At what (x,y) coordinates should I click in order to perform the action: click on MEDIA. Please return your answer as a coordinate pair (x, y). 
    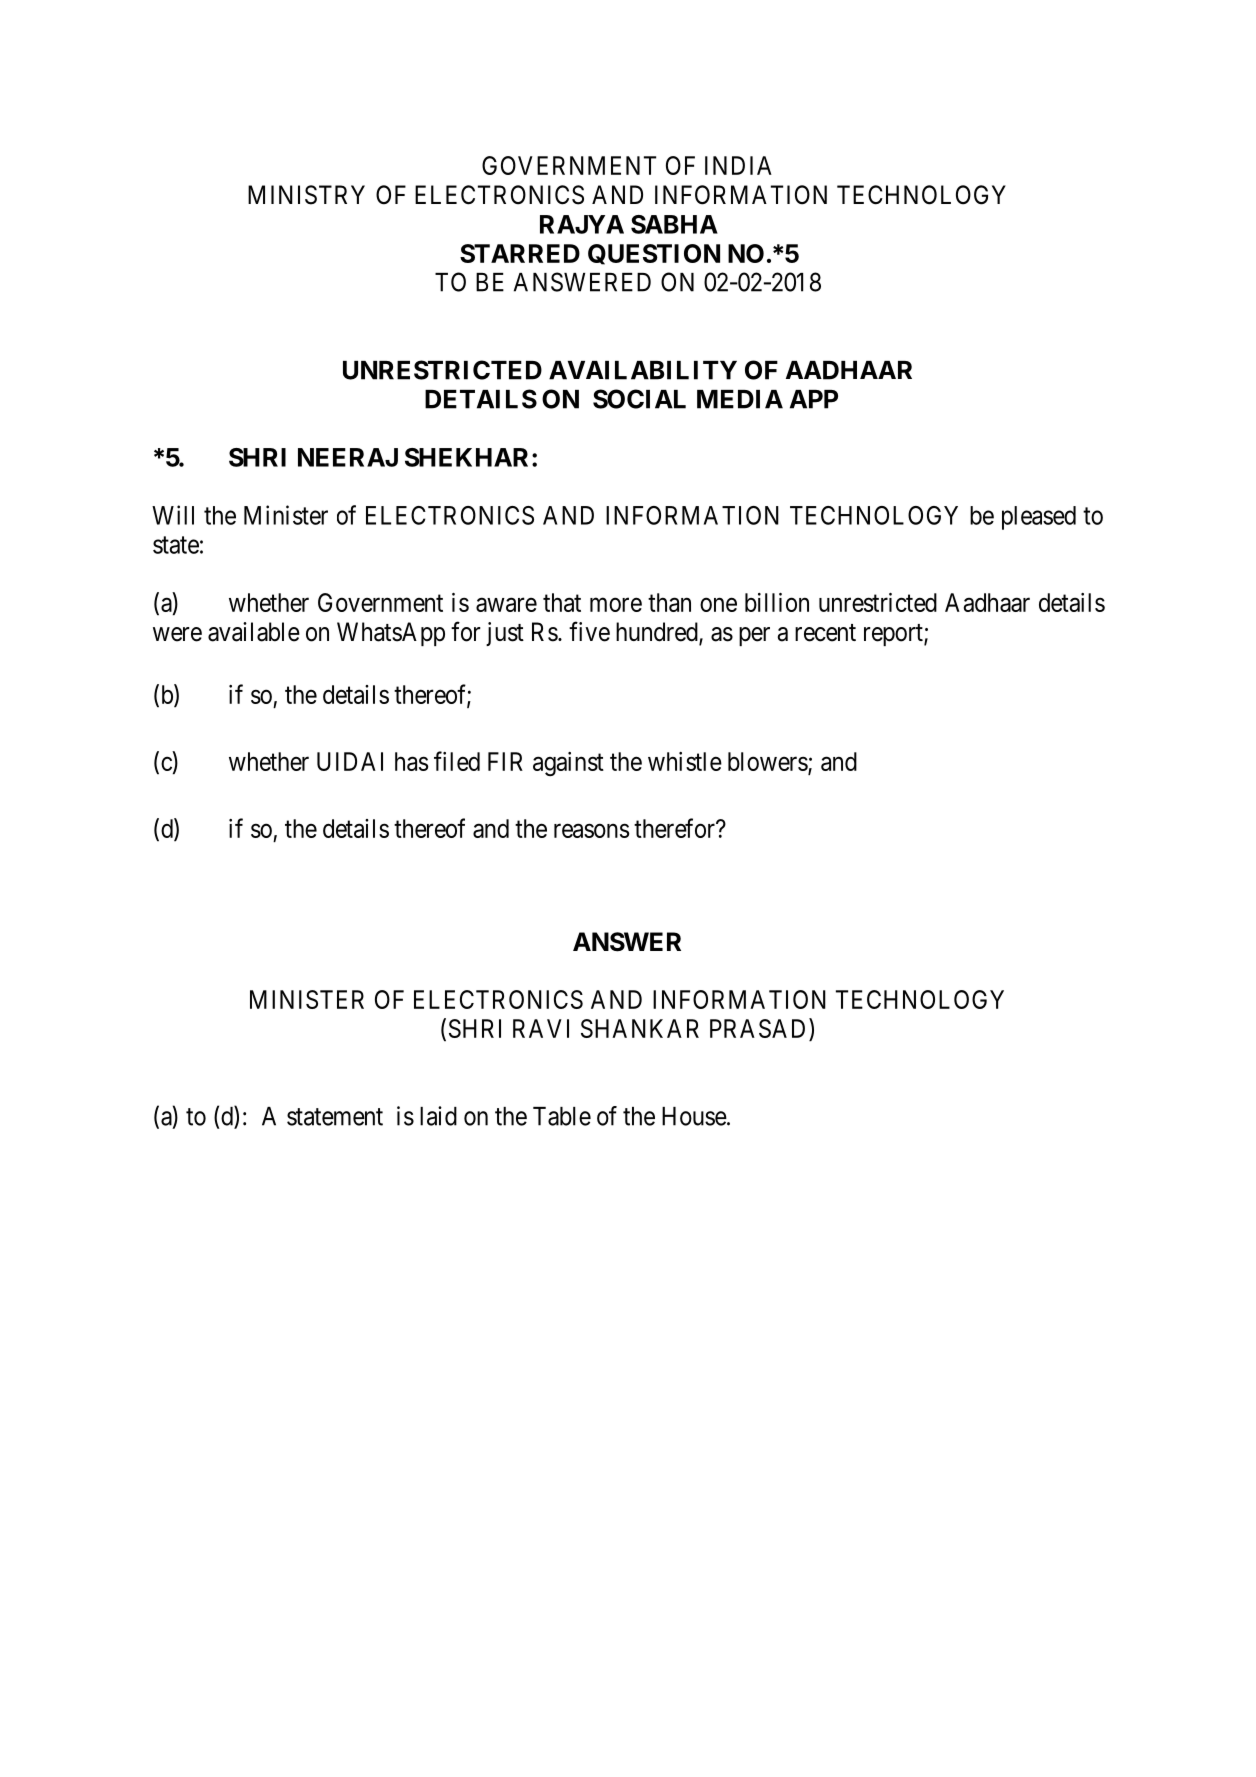
    Looking at the image, I should click on (740, 399).
